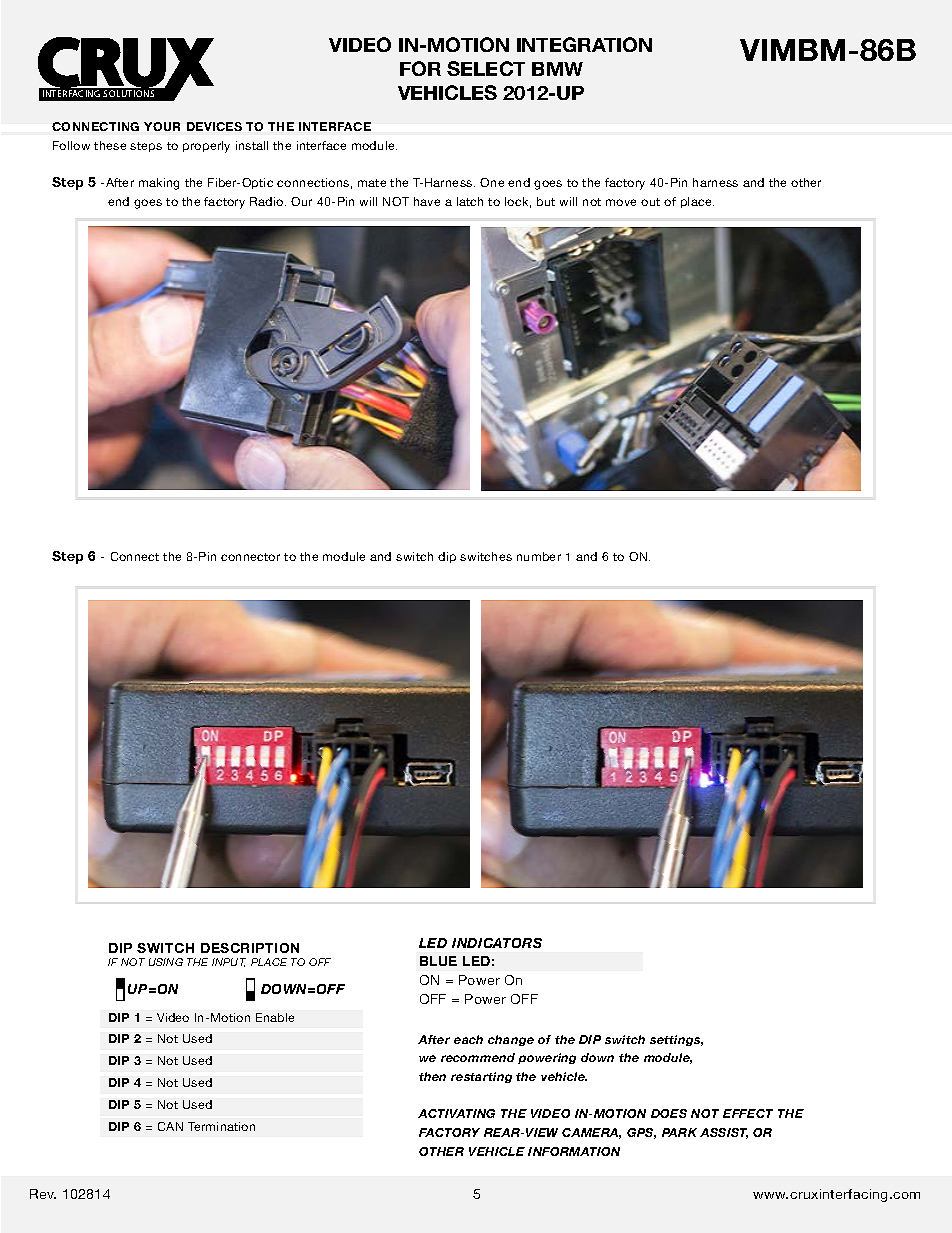 The width and height of the screenshot is (952, 1233). I want to click on number, so click(539, 556).
